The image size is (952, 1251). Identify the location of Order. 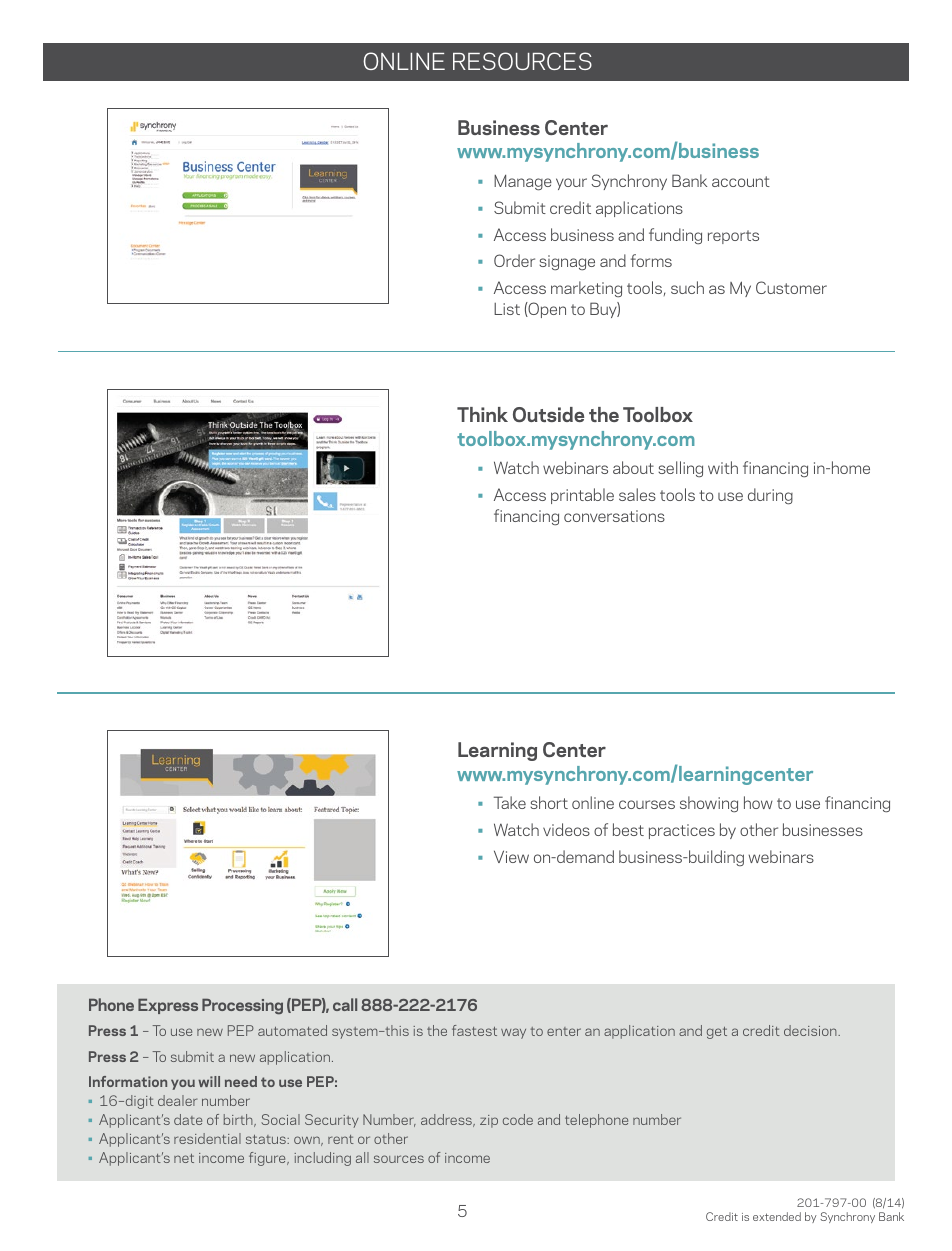
(514, 260).
